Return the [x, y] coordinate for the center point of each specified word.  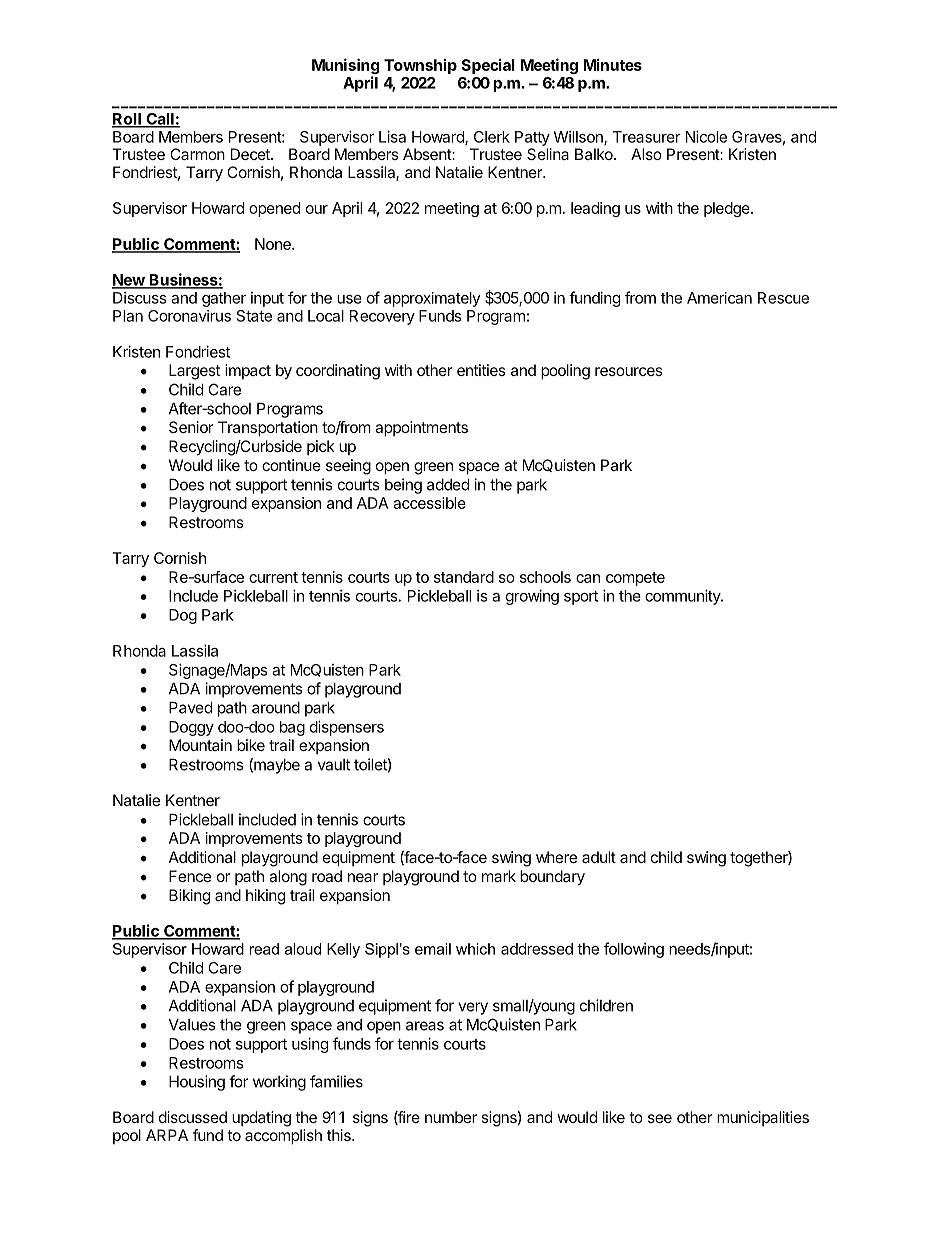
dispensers [347, 728]
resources [629, 371]
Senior [191, 427]
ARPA [167, 1135]
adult [599, 857]
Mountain [200, 745]
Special [488, 66]
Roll [127, 120]
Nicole [706, 136]
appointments [421, 429]
